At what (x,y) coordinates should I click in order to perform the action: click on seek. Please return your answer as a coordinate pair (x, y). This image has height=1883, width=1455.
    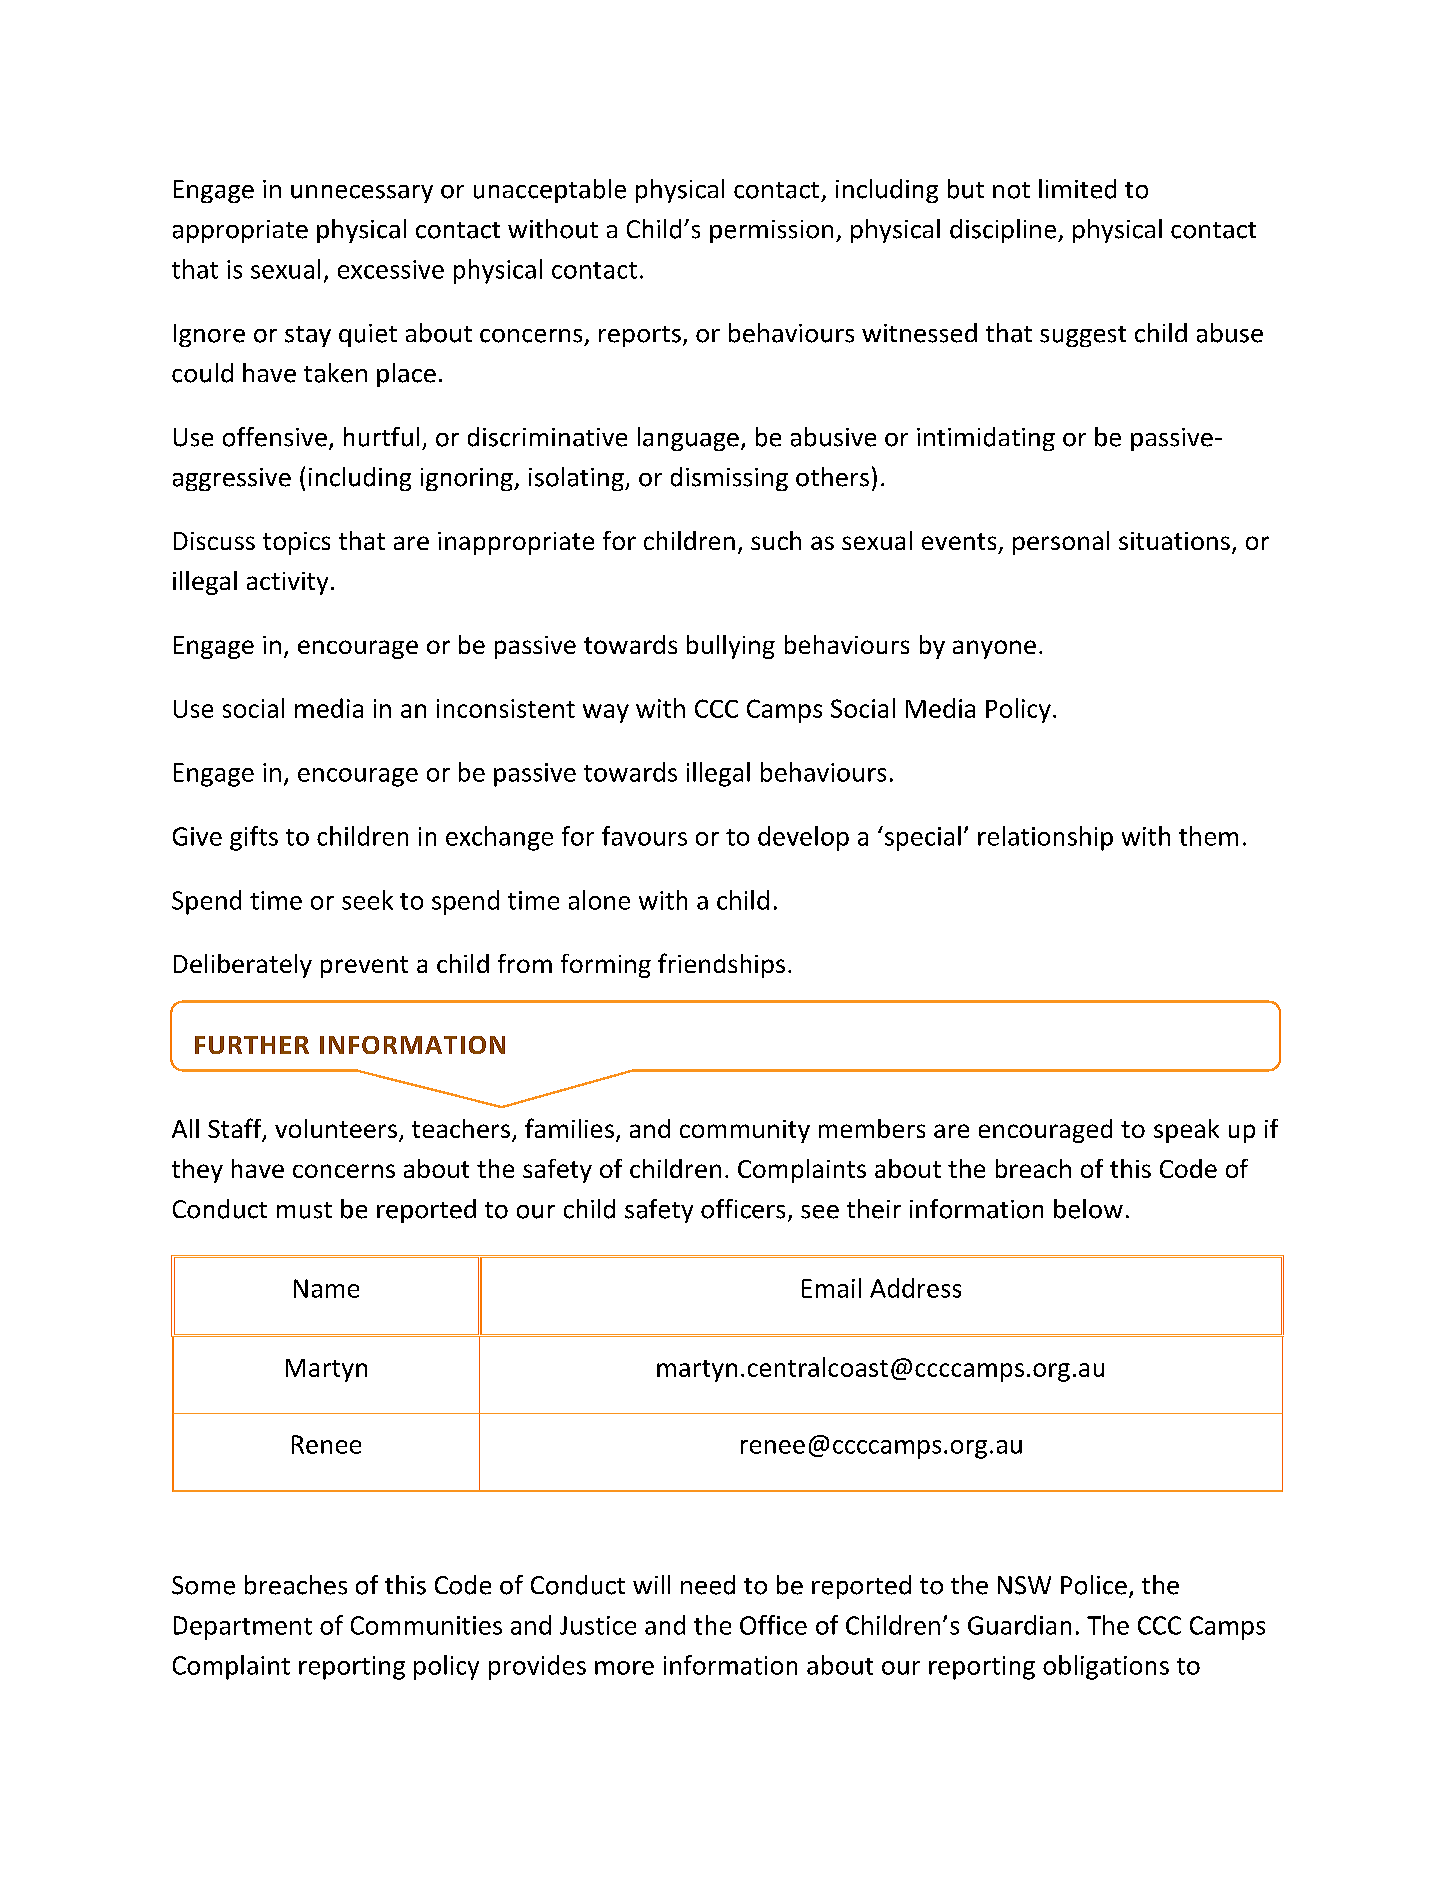
    Looking at the image, I should click on (367, 900).
